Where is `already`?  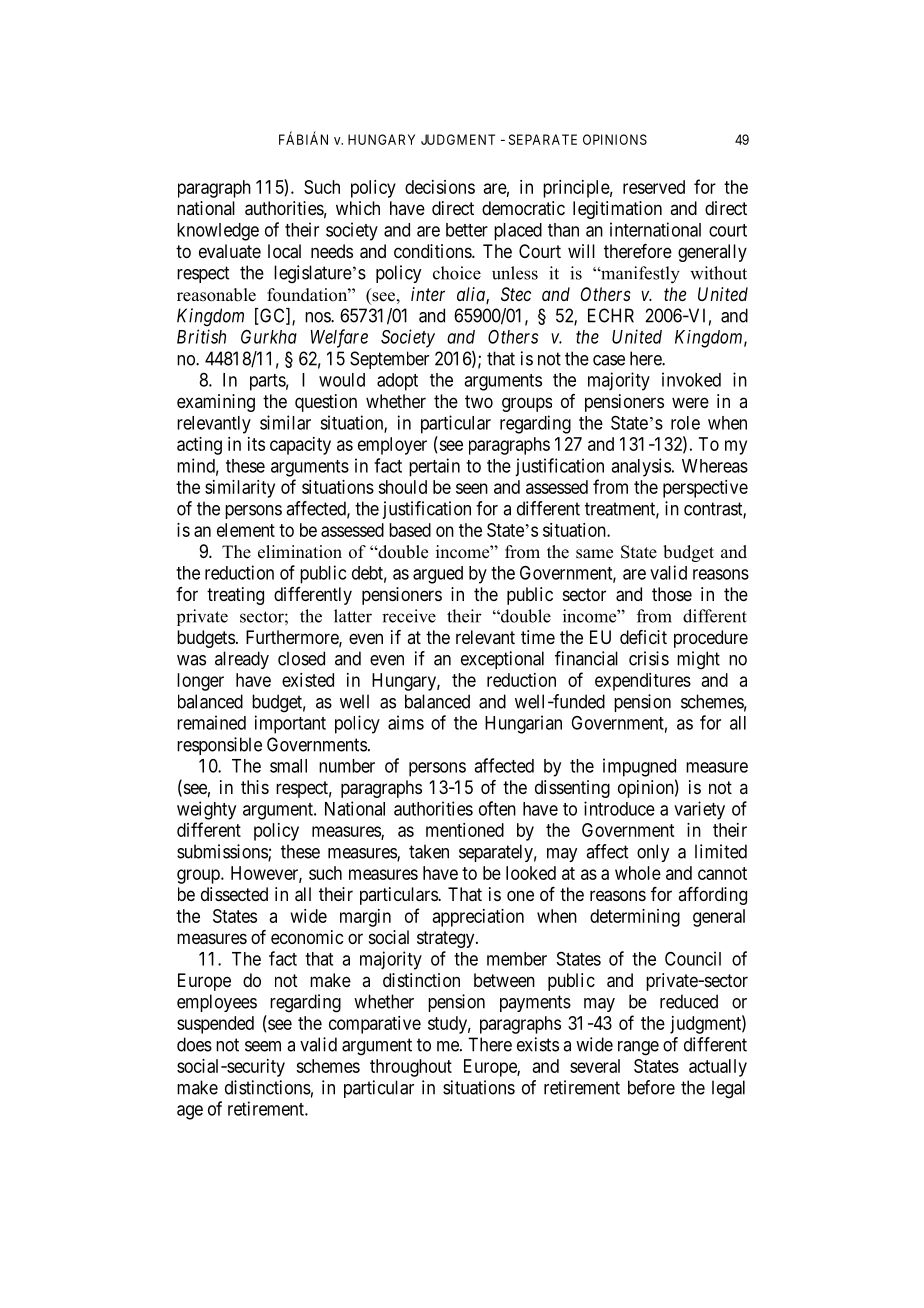 already is located at coordinates (242, 660).
